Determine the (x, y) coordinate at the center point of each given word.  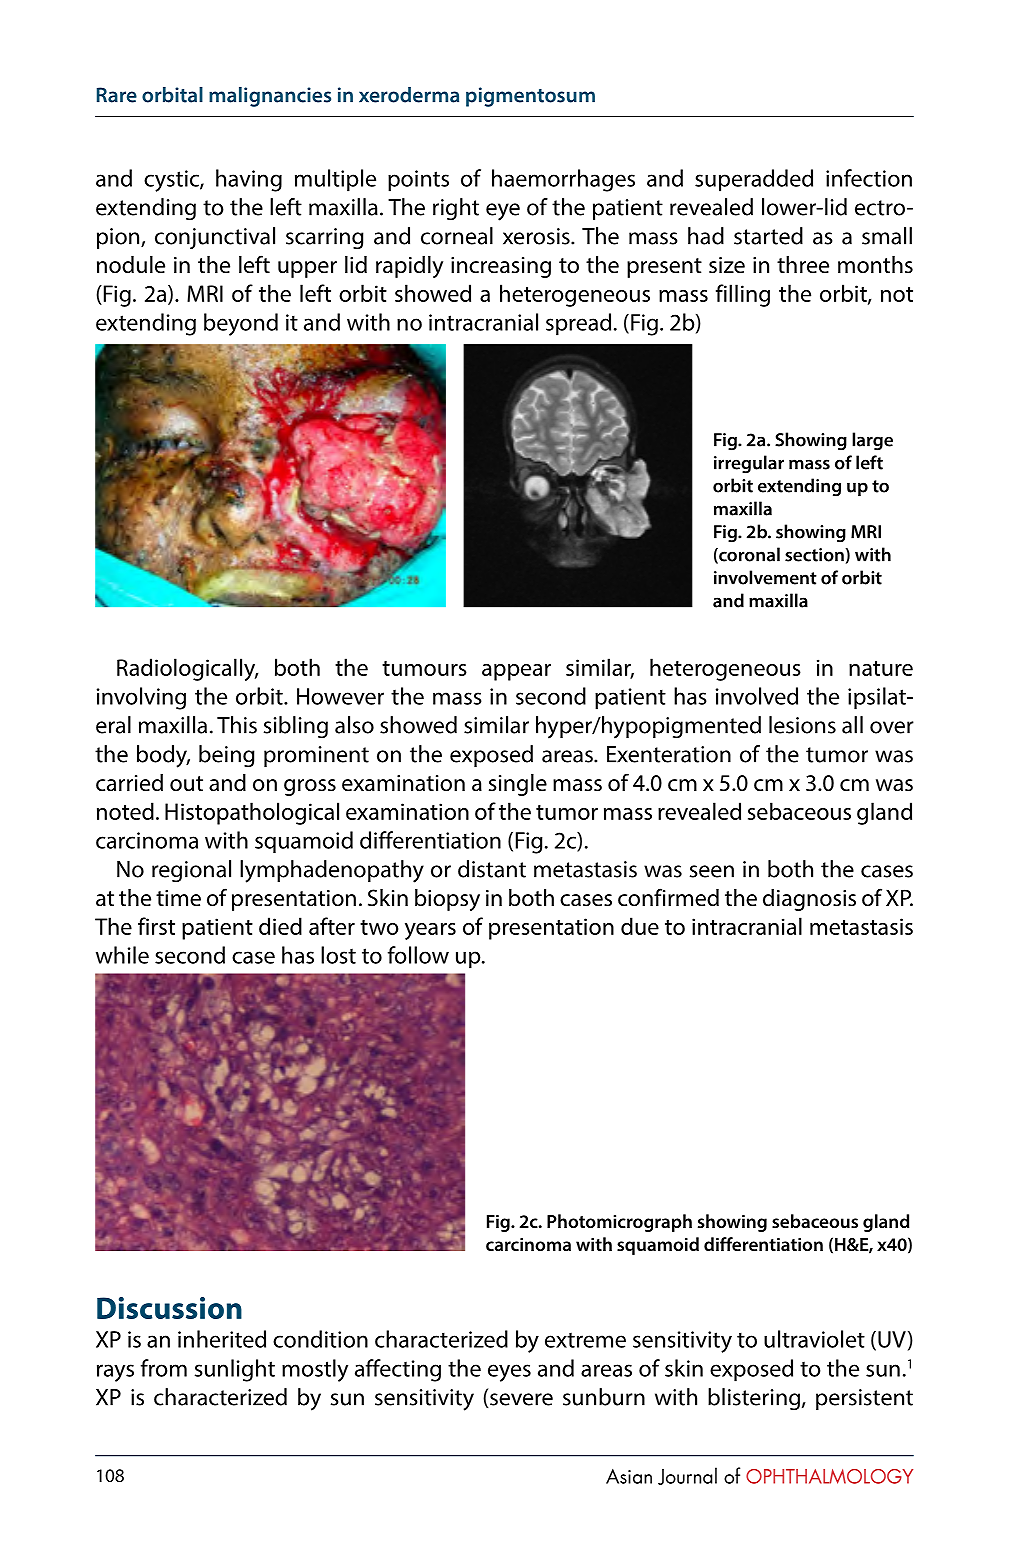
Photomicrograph (619, 1223)
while (122, 955)
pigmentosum (530, 97)
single (518, 785)
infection (869, 178)
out (186, 784)
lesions (802, 725)
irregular (749, 464)
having (249, 180)
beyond (241, 324)
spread (578, 324)
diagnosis (809, 900)
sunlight (235, 1370)
